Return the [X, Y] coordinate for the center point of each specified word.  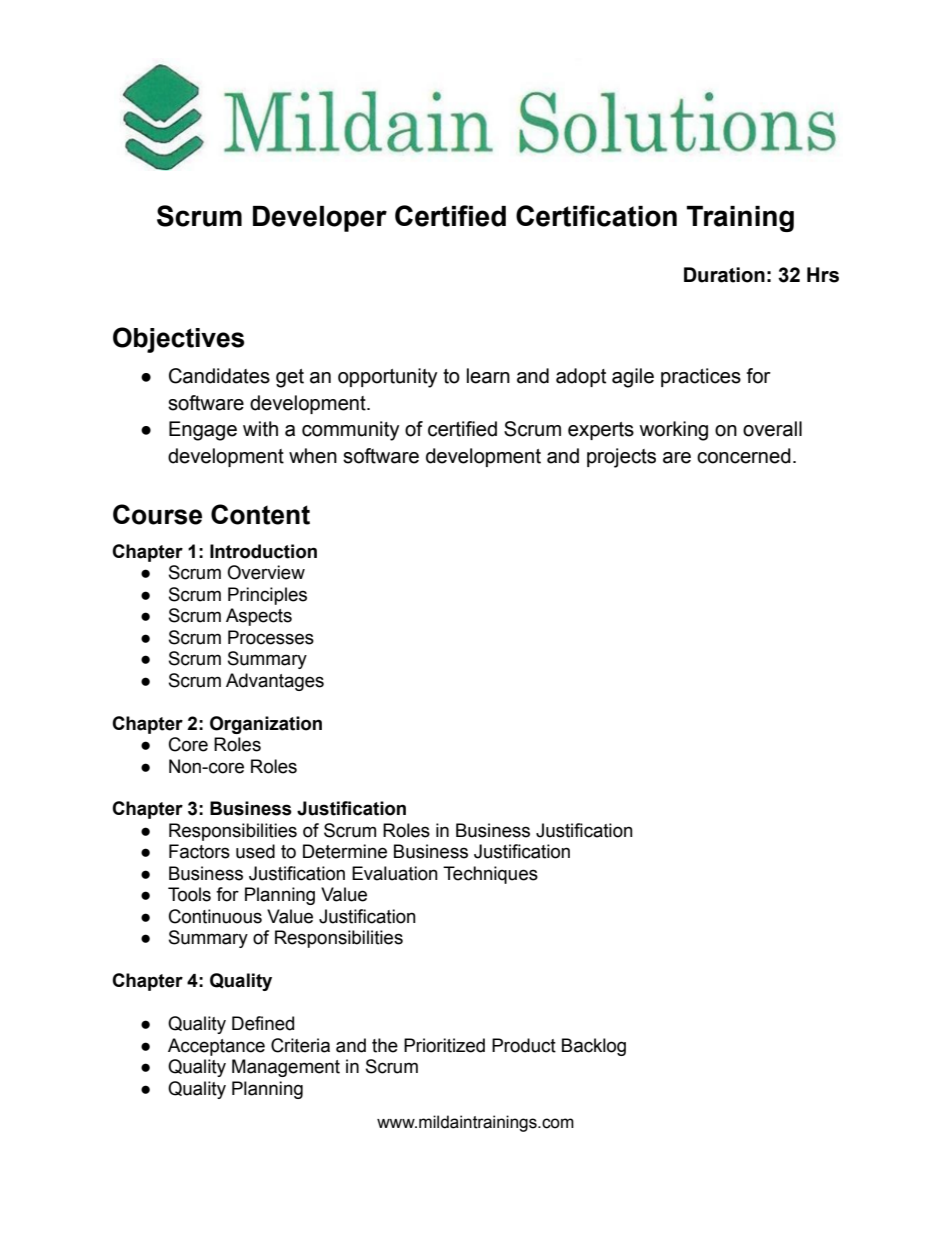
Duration [724, 275]
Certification [596, 216]
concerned [744, 456]
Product [524, 1045]
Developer [320, 219]
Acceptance [216, 1047]
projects [621, 458]
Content [260, 514]
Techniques [490, 875]
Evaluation [395, 873]
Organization [266, 725]
